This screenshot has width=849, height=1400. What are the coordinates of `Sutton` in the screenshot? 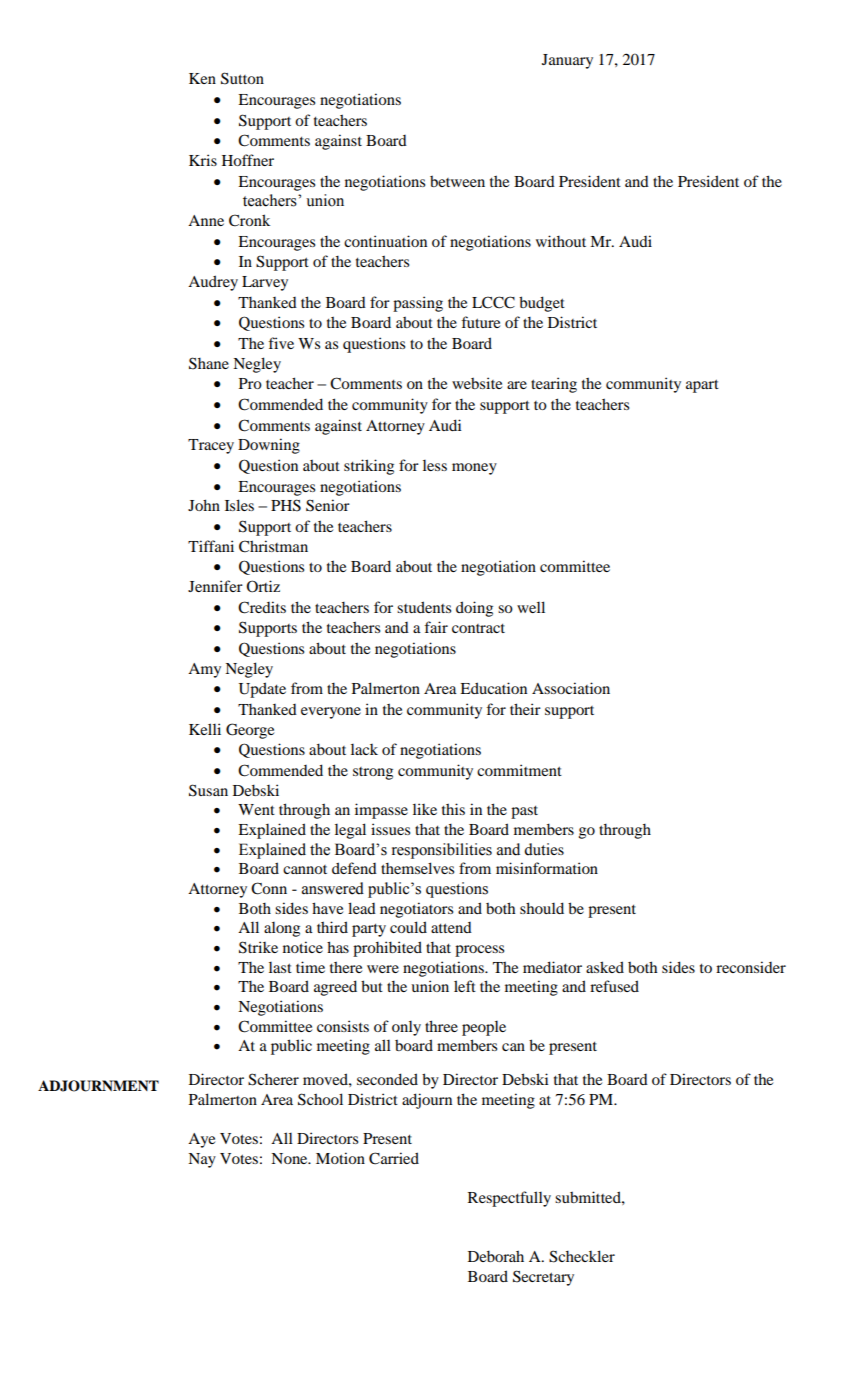 It's located at (242, 78).
